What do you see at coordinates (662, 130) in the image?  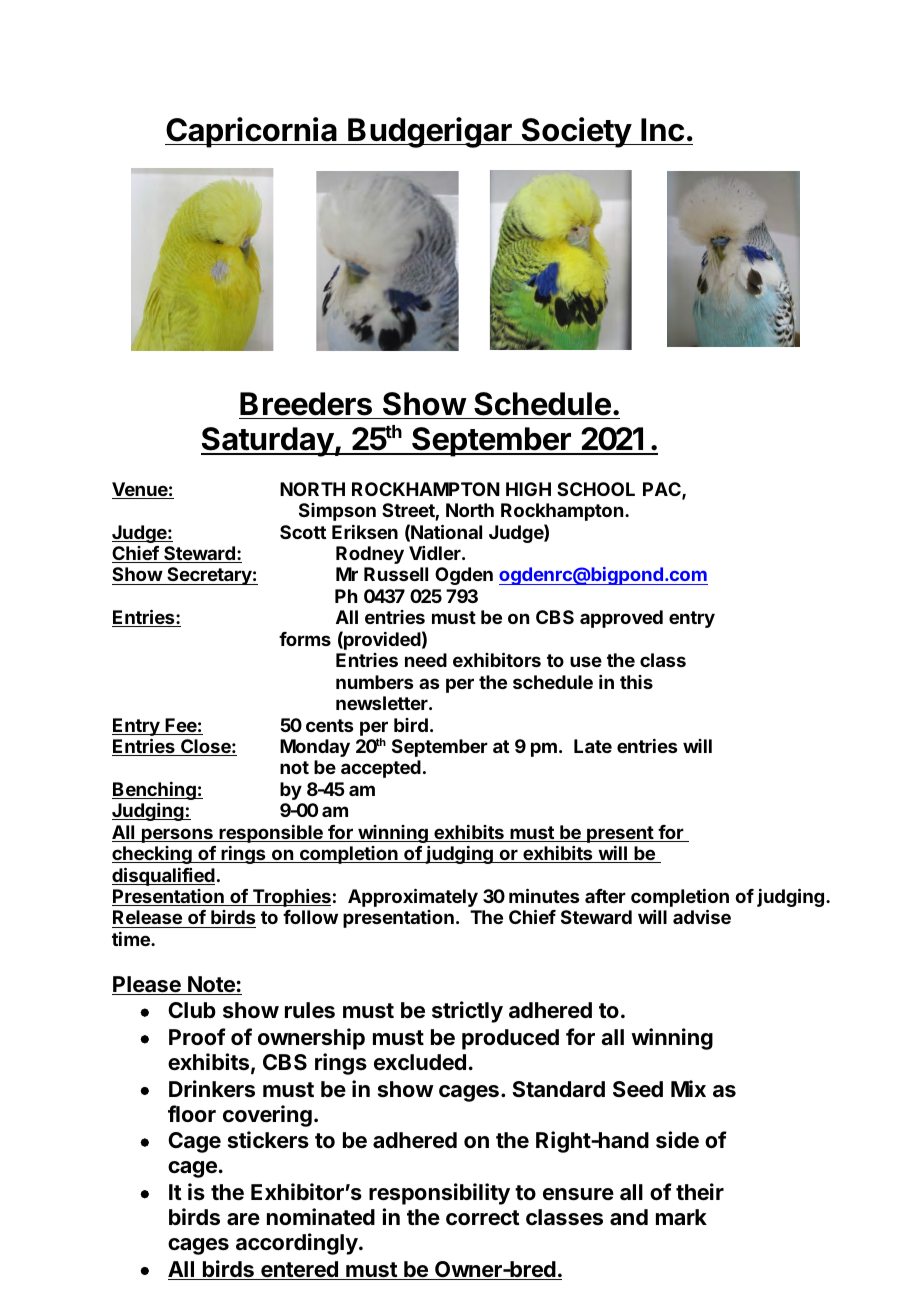 I see `Inc` at bounding box center [662, 130].
